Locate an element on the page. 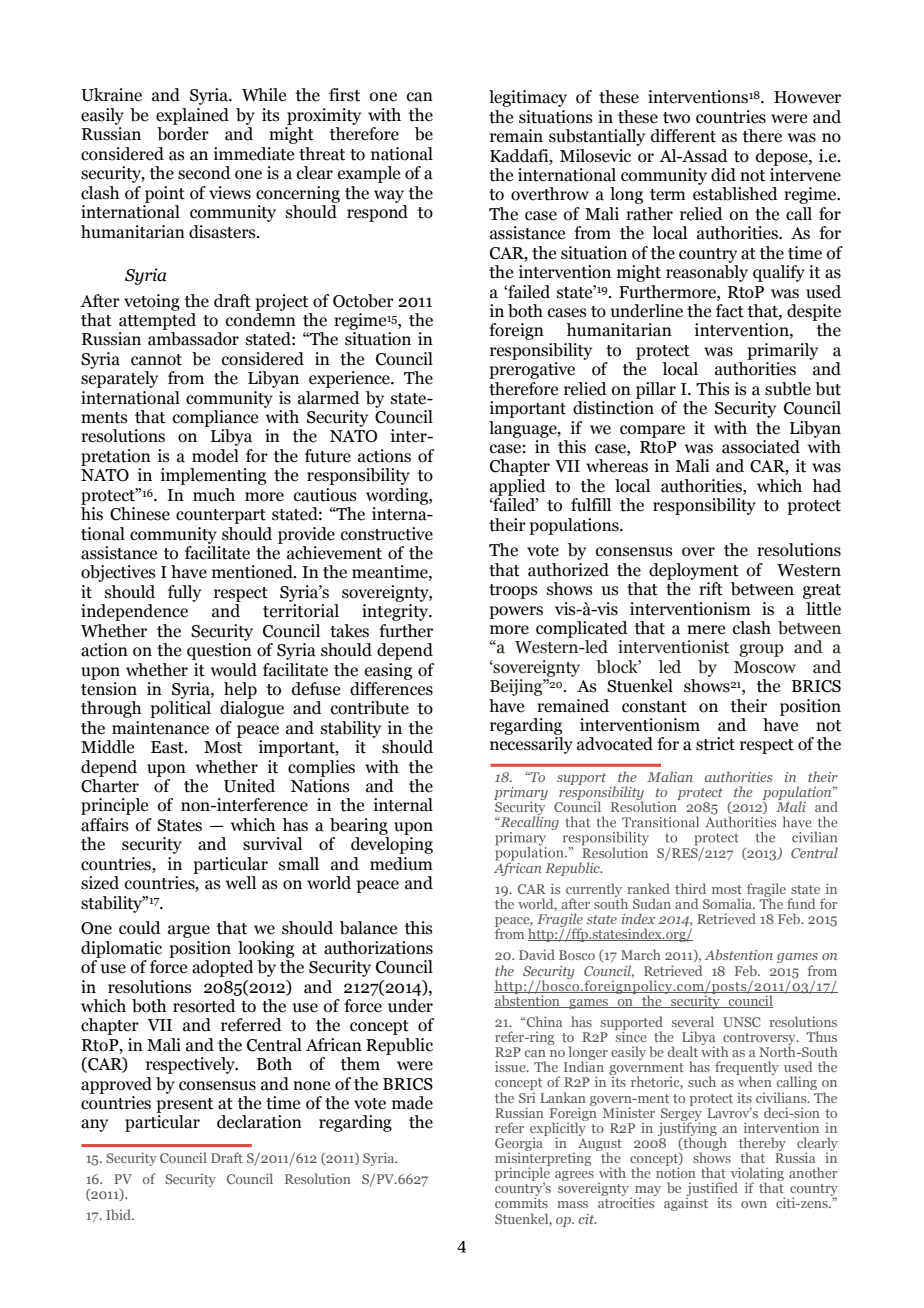 This image has width=924, height=1308. UNSC is located at coordinates (741, 1022).
